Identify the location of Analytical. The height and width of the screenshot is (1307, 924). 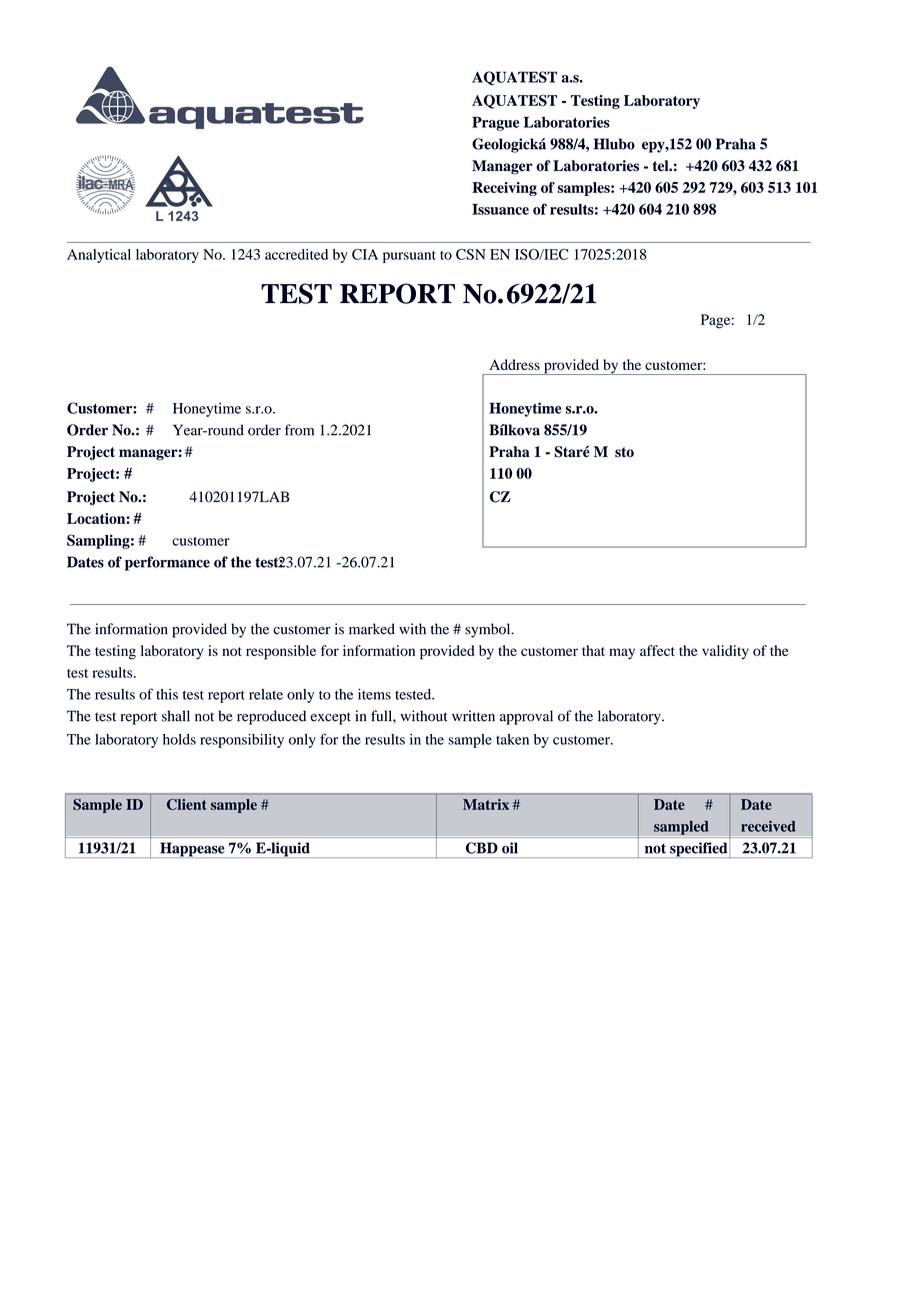
(99, 256).
